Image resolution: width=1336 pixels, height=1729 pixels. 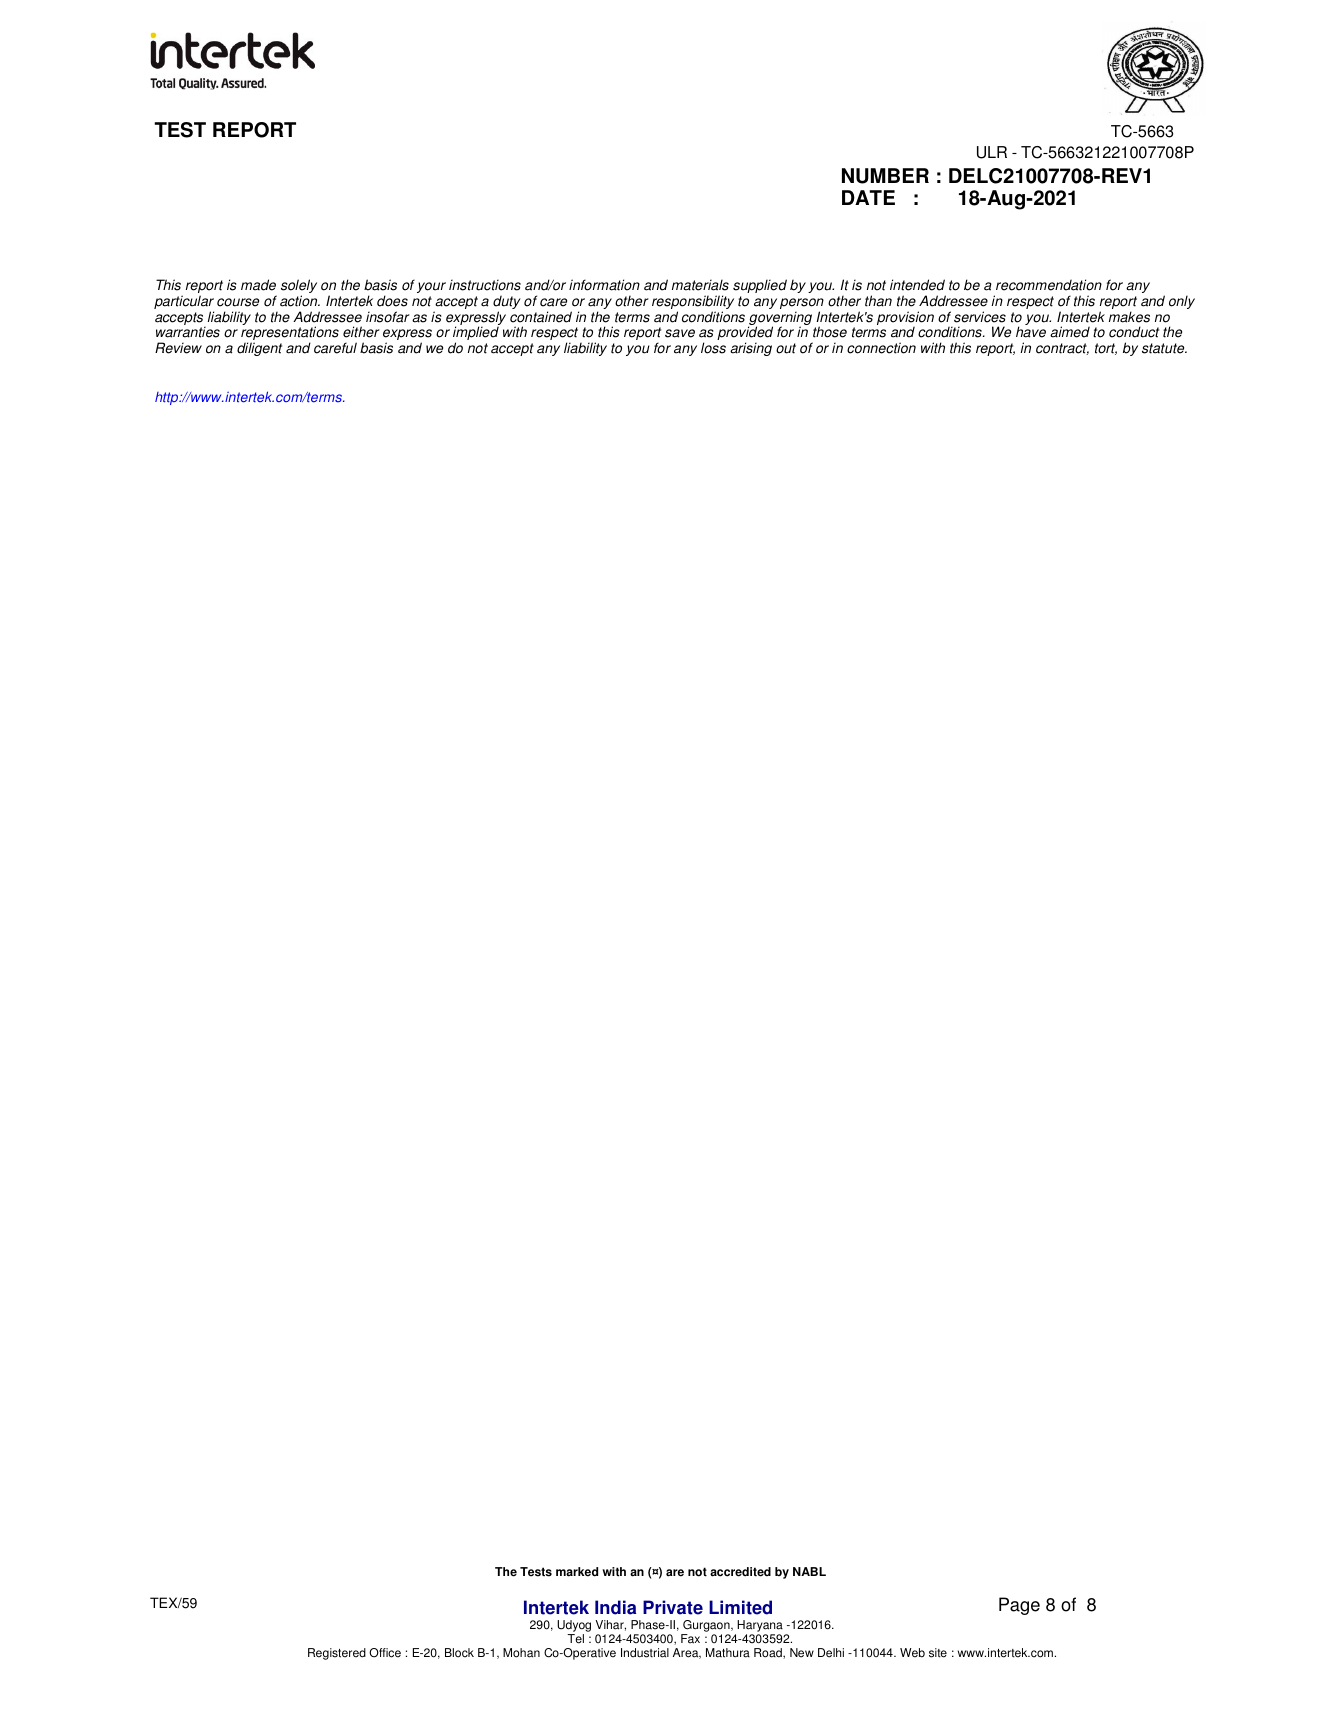 What do you see at coordinates (1106, 349) in the image?
I see `tort` at bounding box center [1106, 349].
